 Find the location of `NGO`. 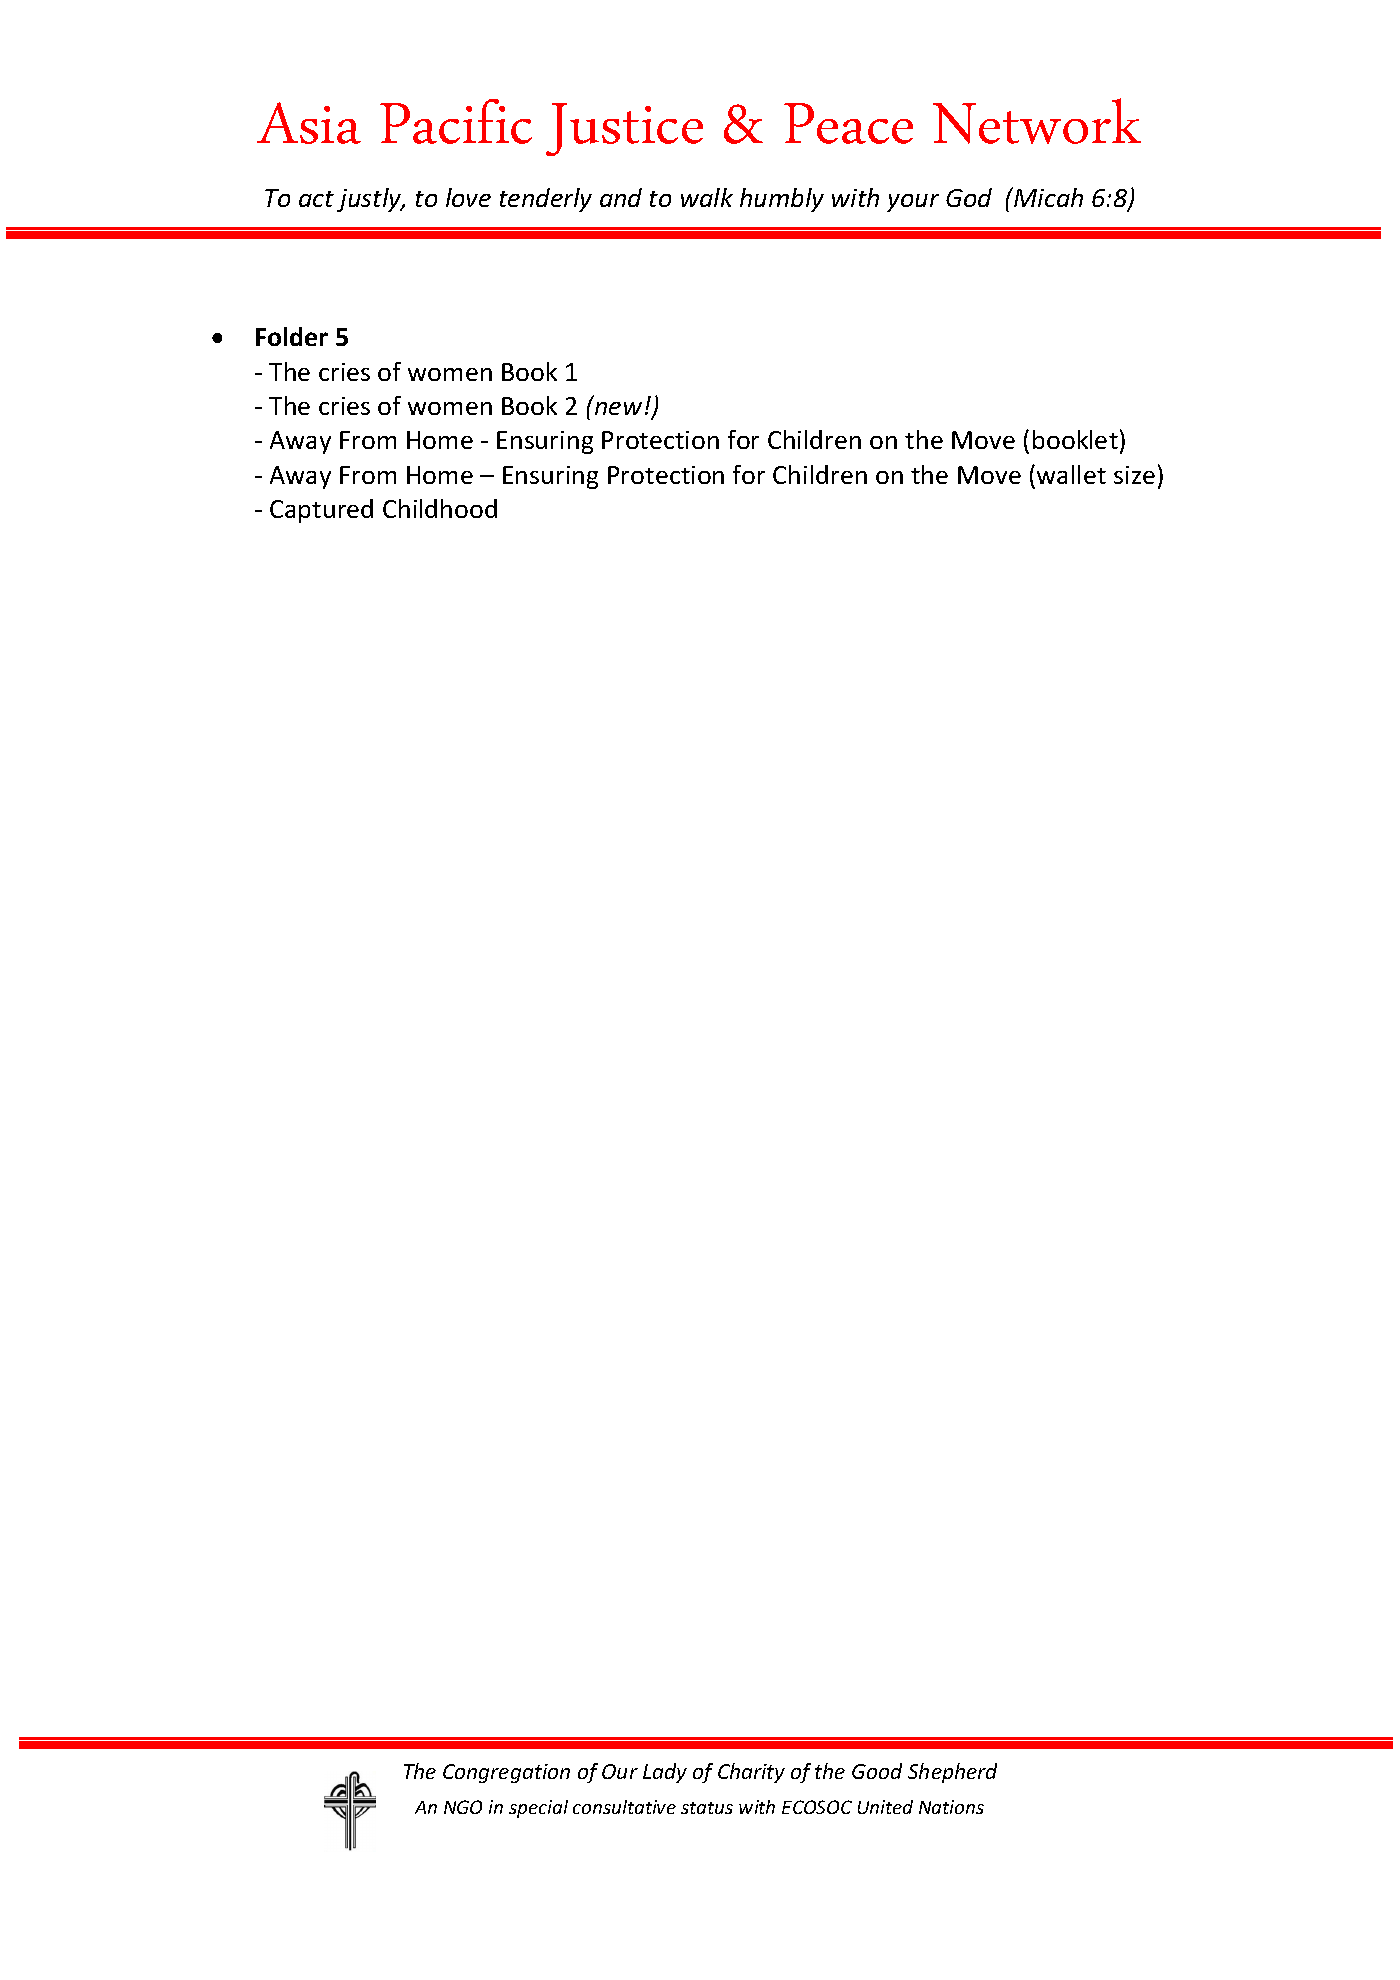

NGO is located at coordinates (463, 1807).
